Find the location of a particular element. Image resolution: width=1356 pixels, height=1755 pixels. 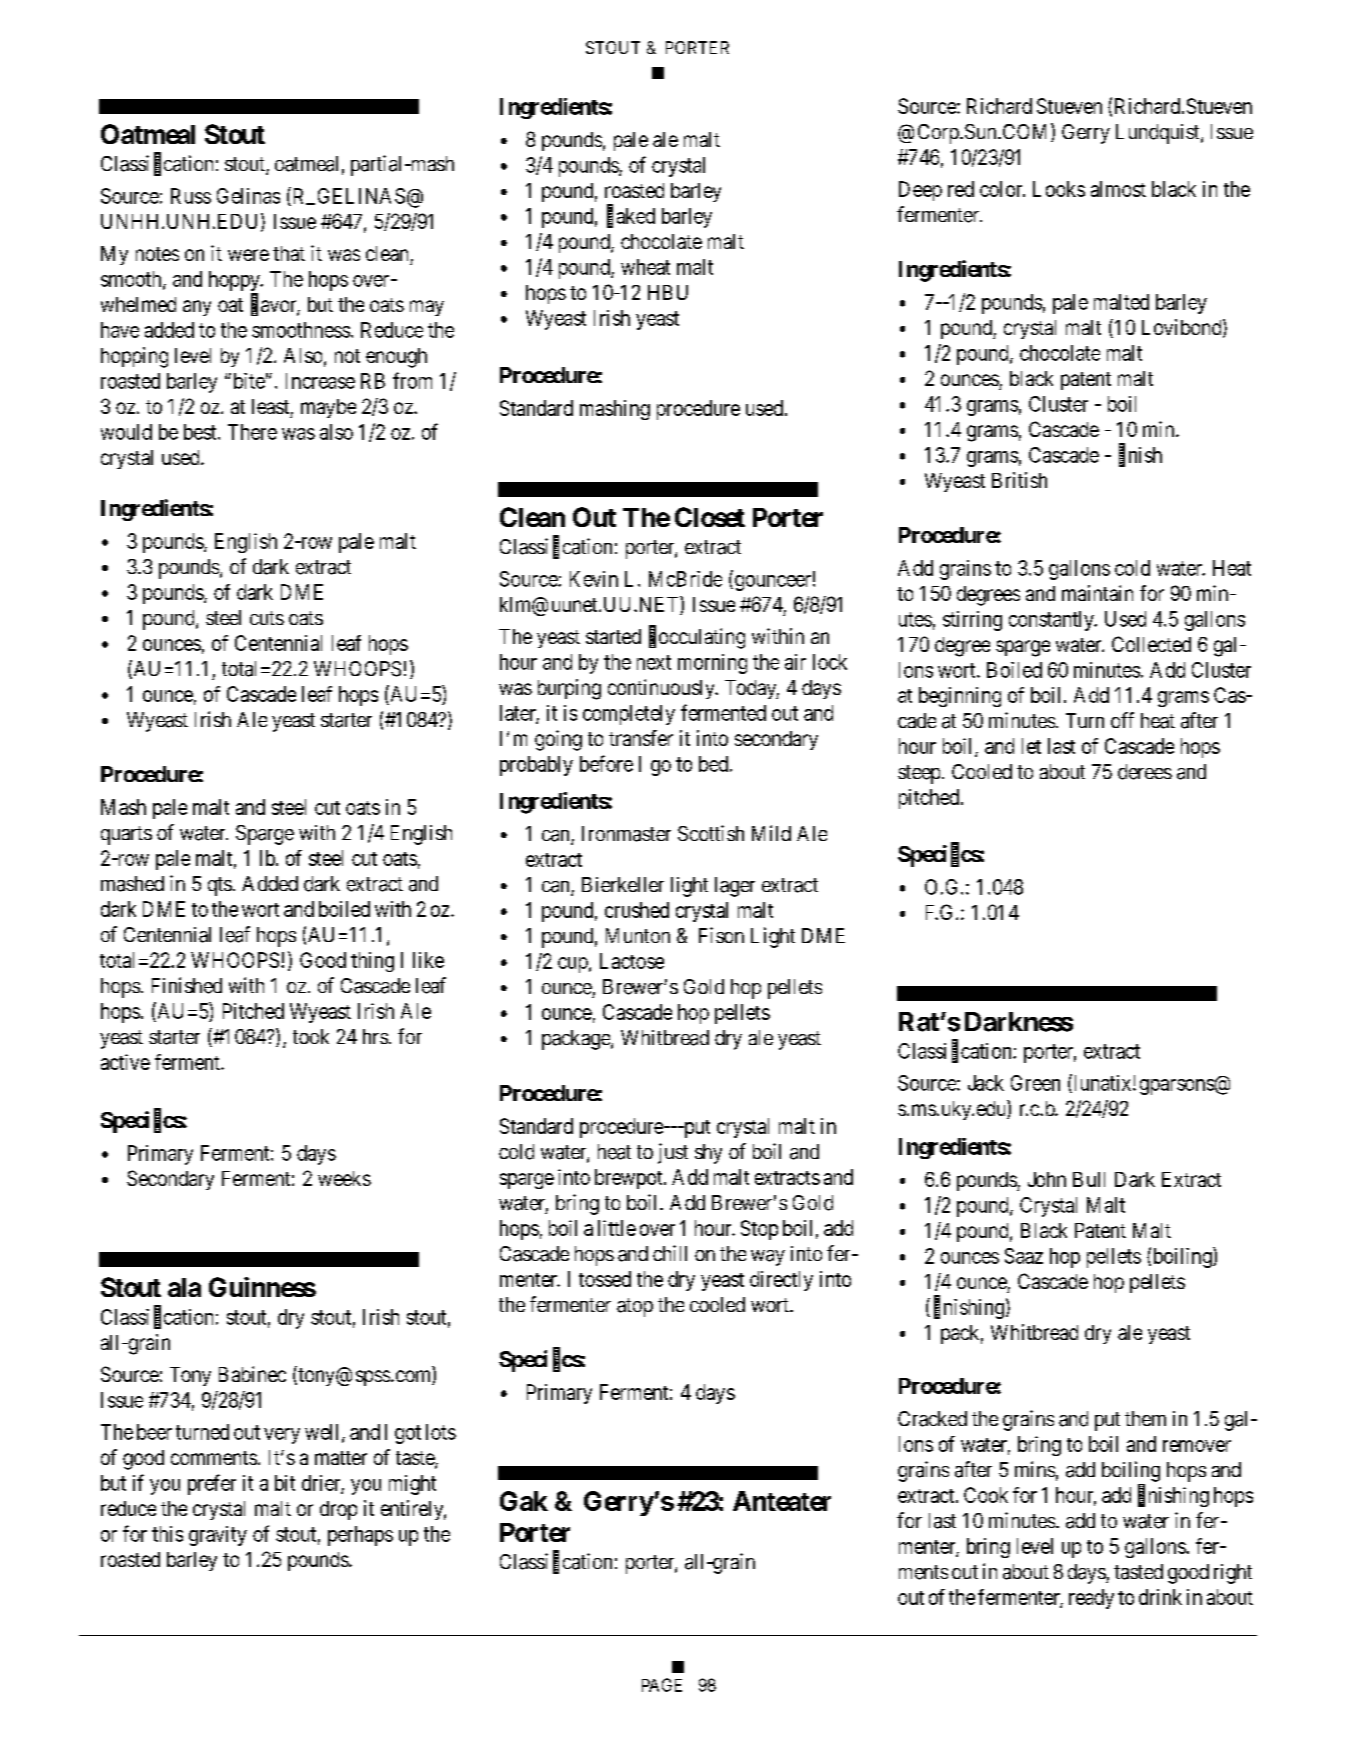

qts is located at coordinates (220, 886).
